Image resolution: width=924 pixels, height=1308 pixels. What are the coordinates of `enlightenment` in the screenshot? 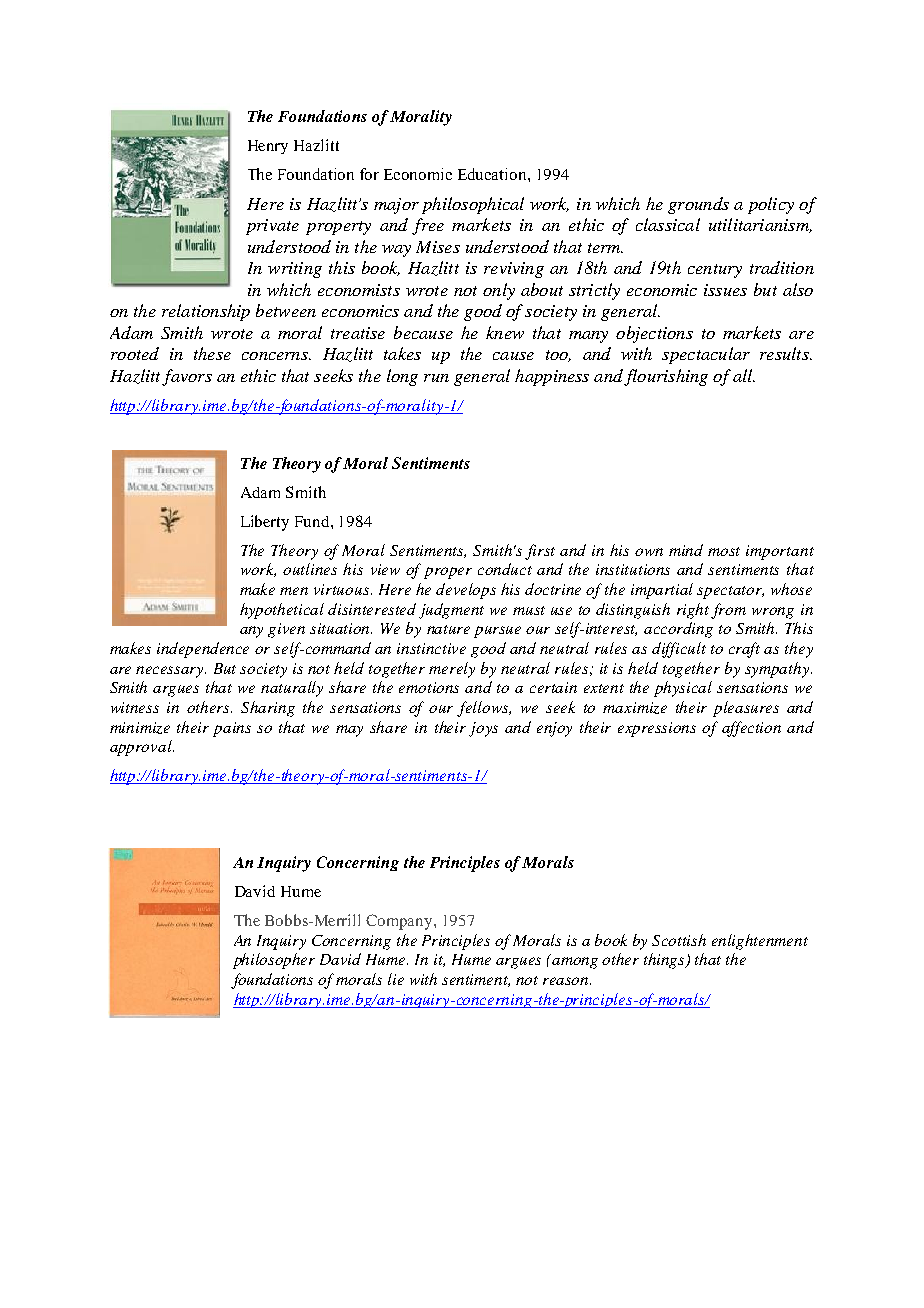 It's located at (760, 942).
